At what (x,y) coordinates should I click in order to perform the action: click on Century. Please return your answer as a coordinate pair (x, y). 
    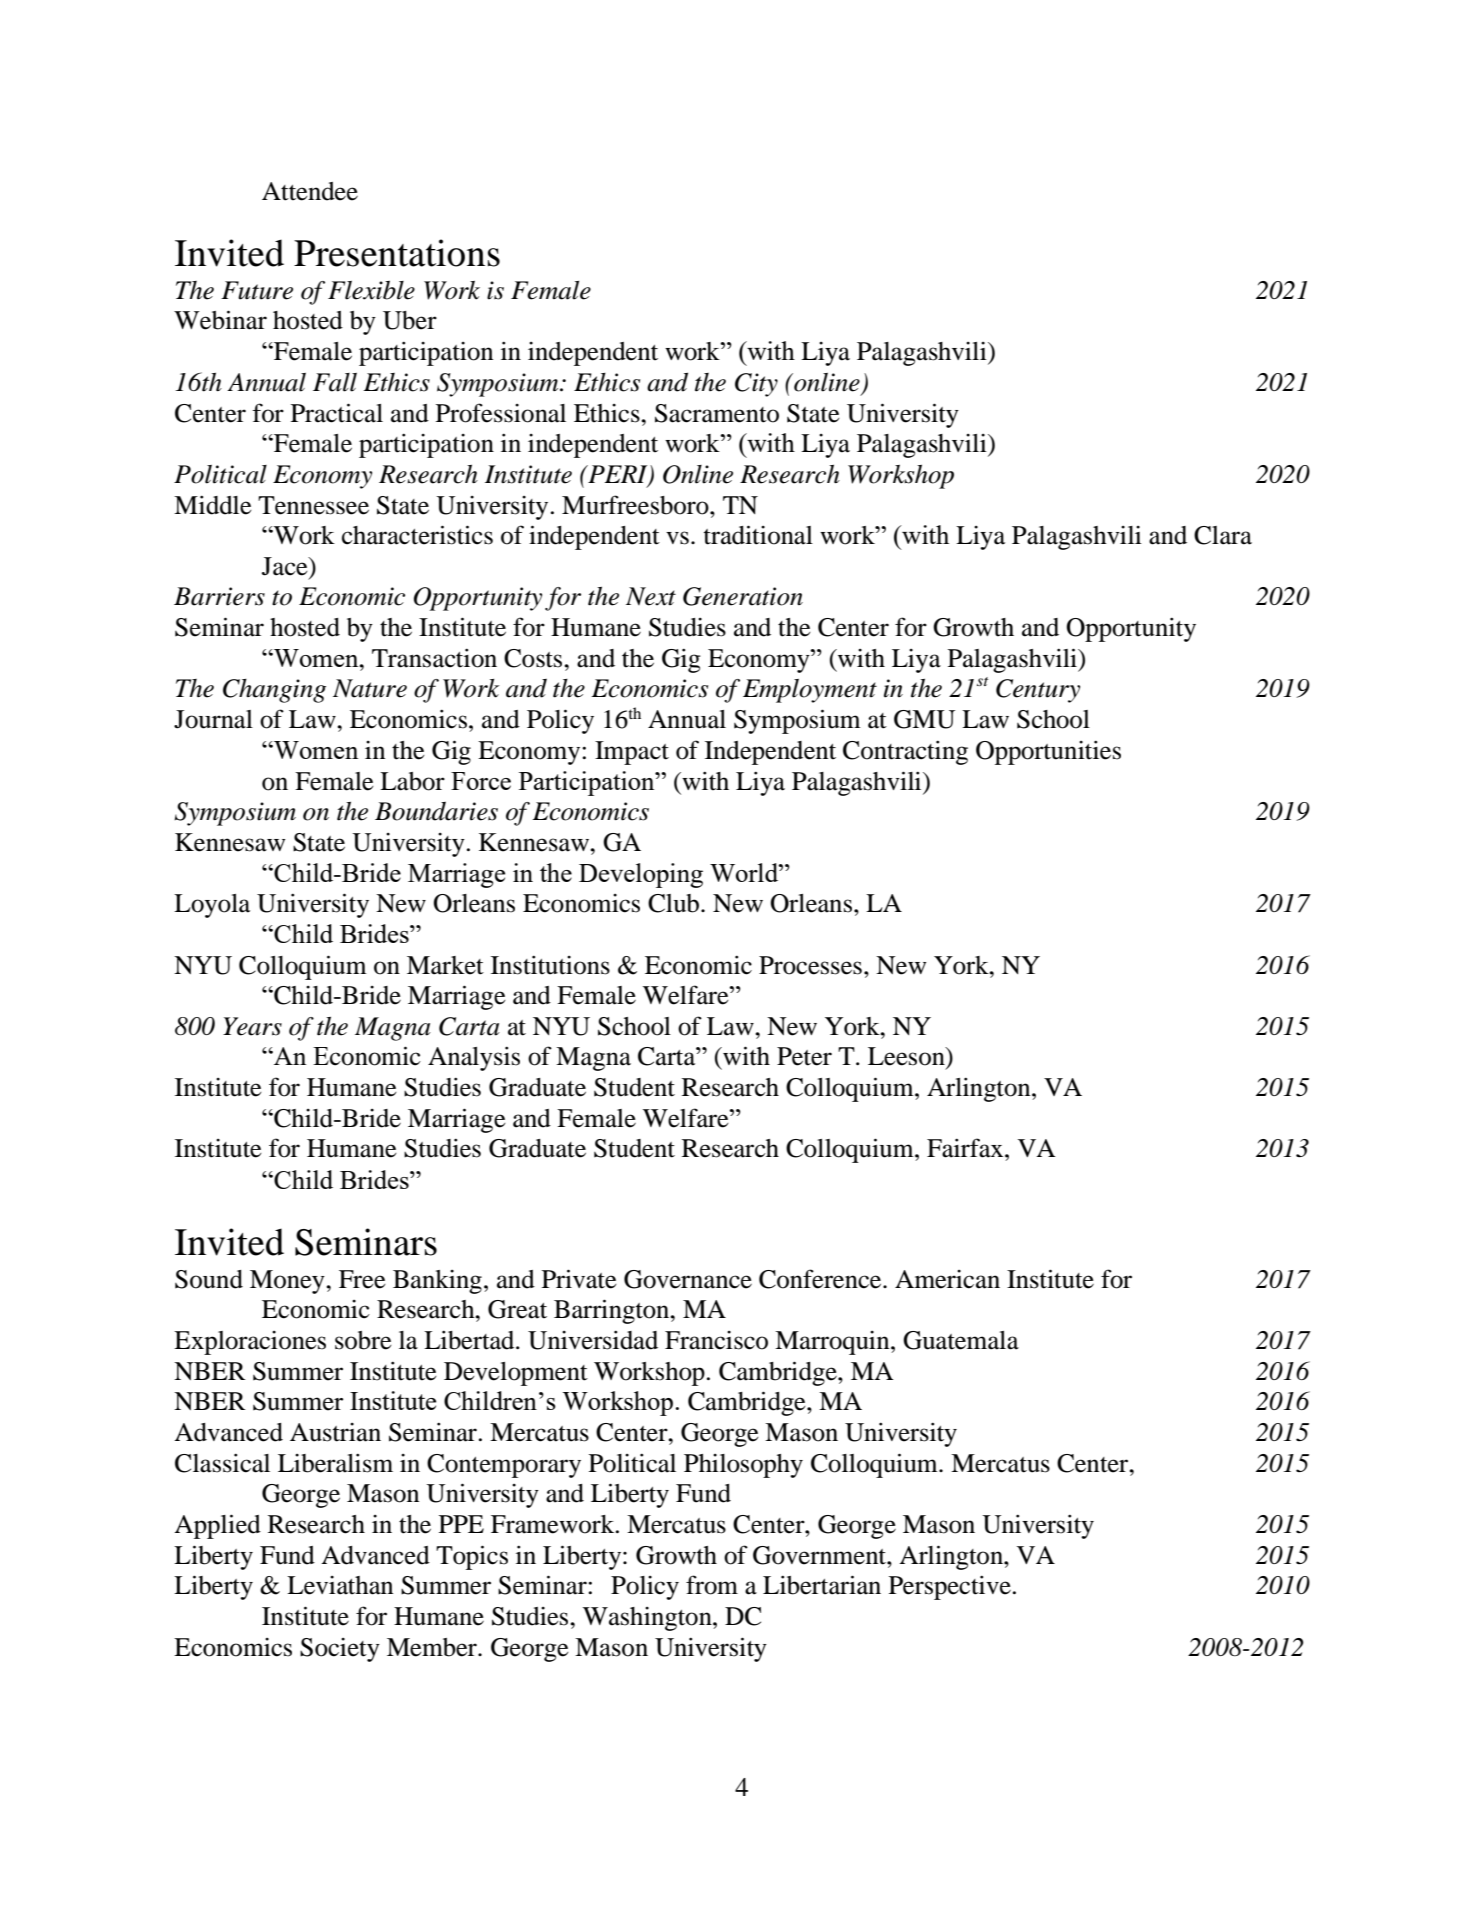
    Looking at the image, I should click on (1038, 691).
